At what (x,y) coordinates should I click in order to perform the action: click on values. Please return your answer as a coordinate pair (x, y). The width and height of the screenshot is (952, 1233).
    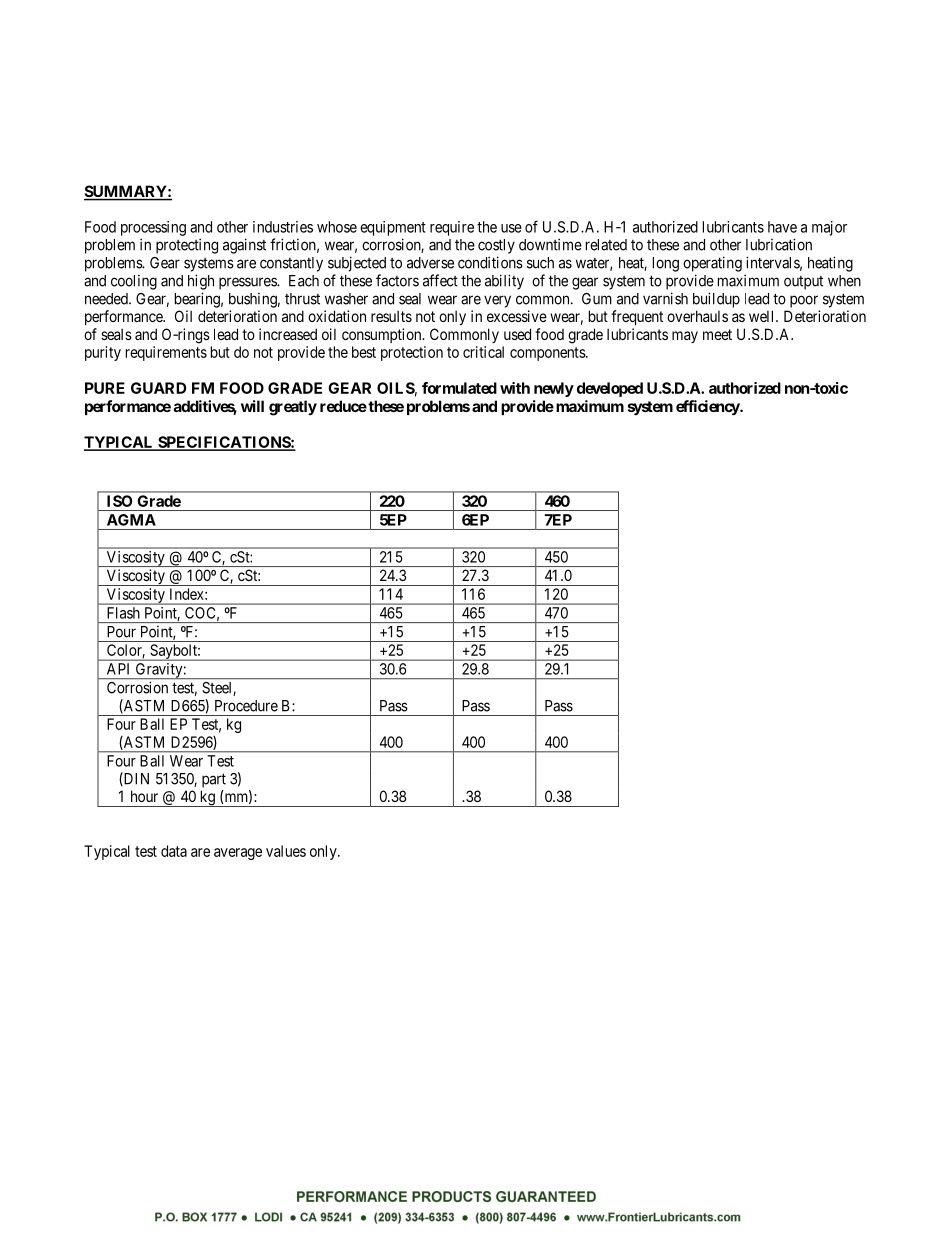
    Looking at the image, I should click on (286, 851).
